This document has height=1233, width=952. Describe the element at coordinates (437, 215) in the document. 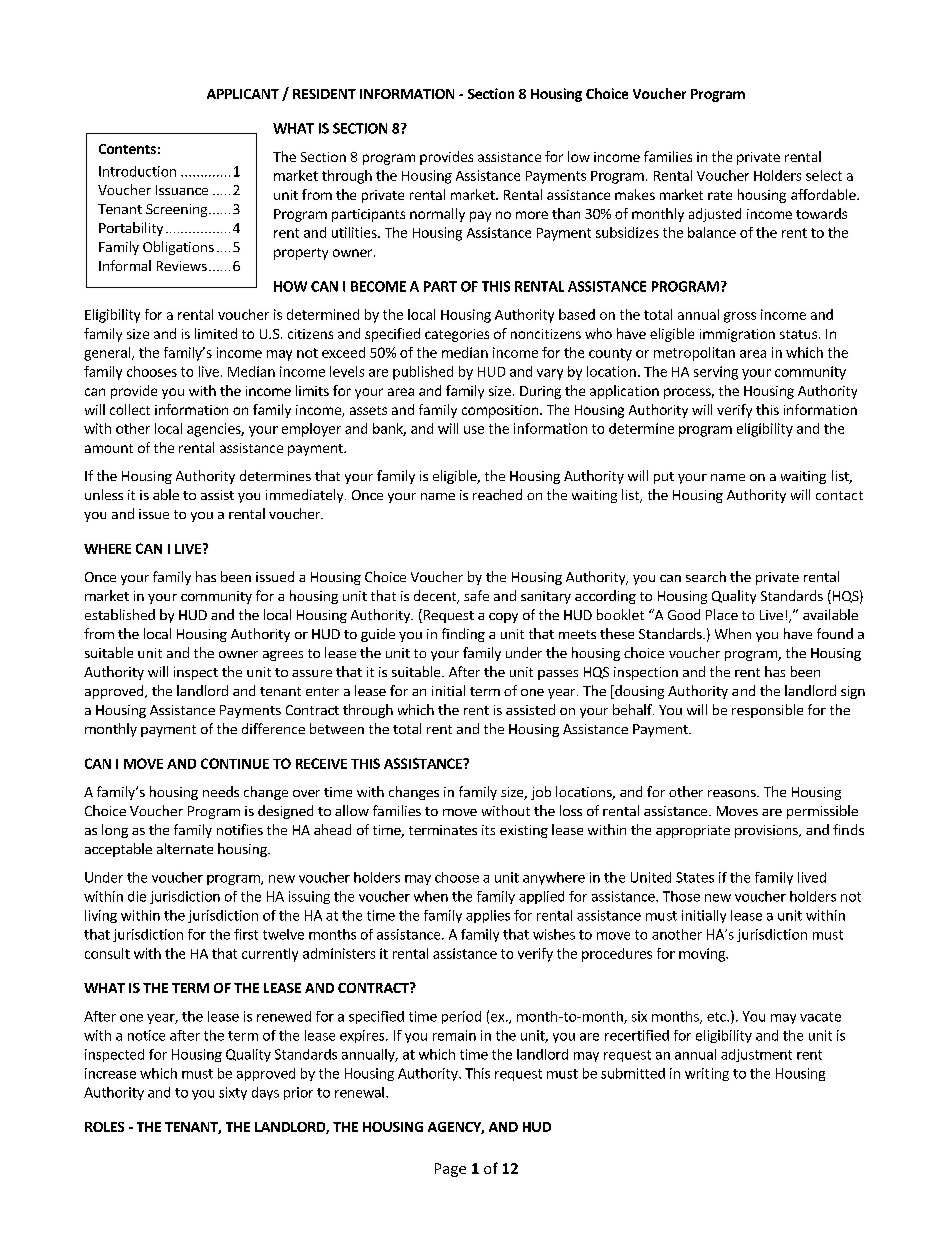

I see `normally` at that location.
